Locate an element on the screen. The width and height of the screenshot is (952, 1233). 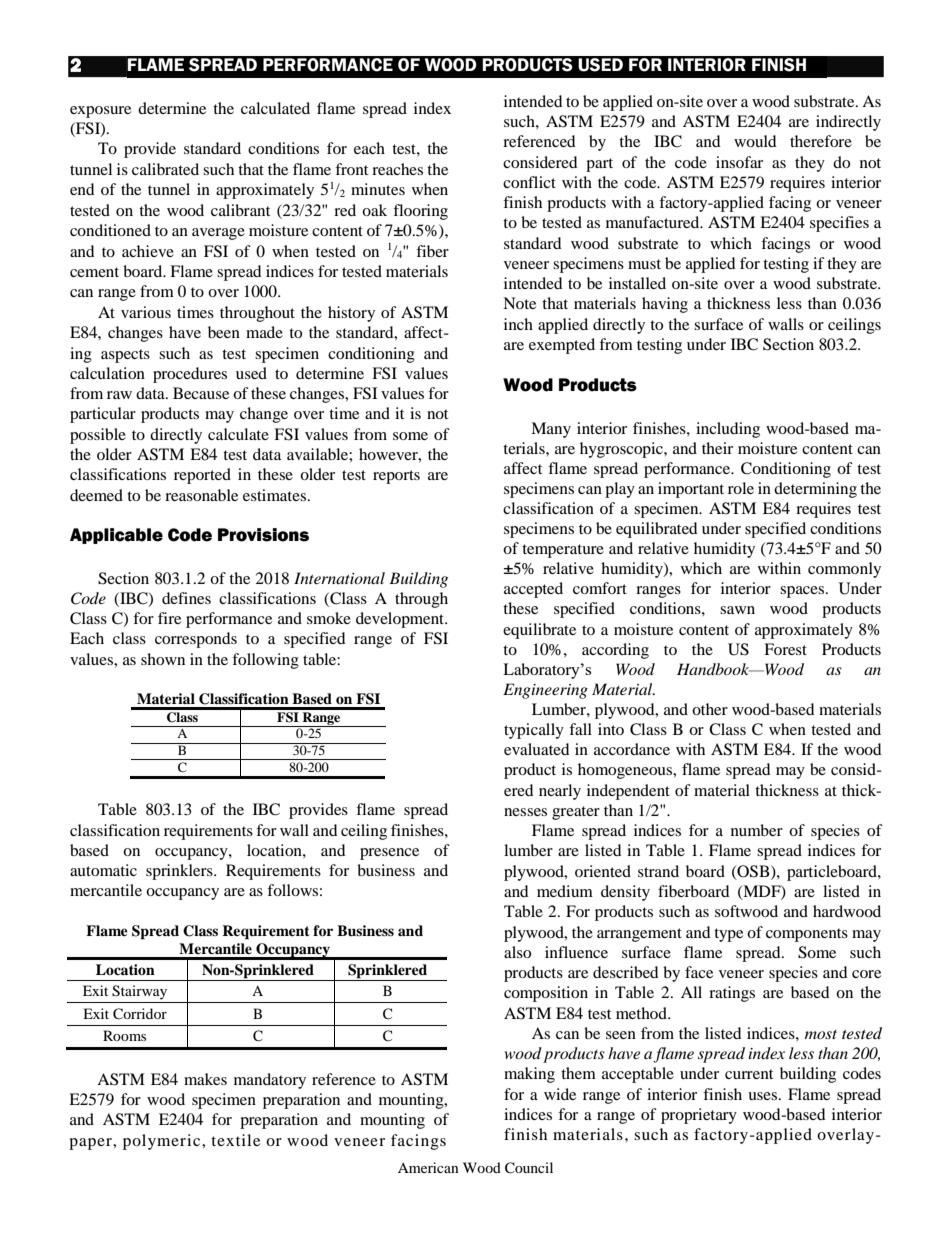
proprietary is located at coordinates (699, 1116).
